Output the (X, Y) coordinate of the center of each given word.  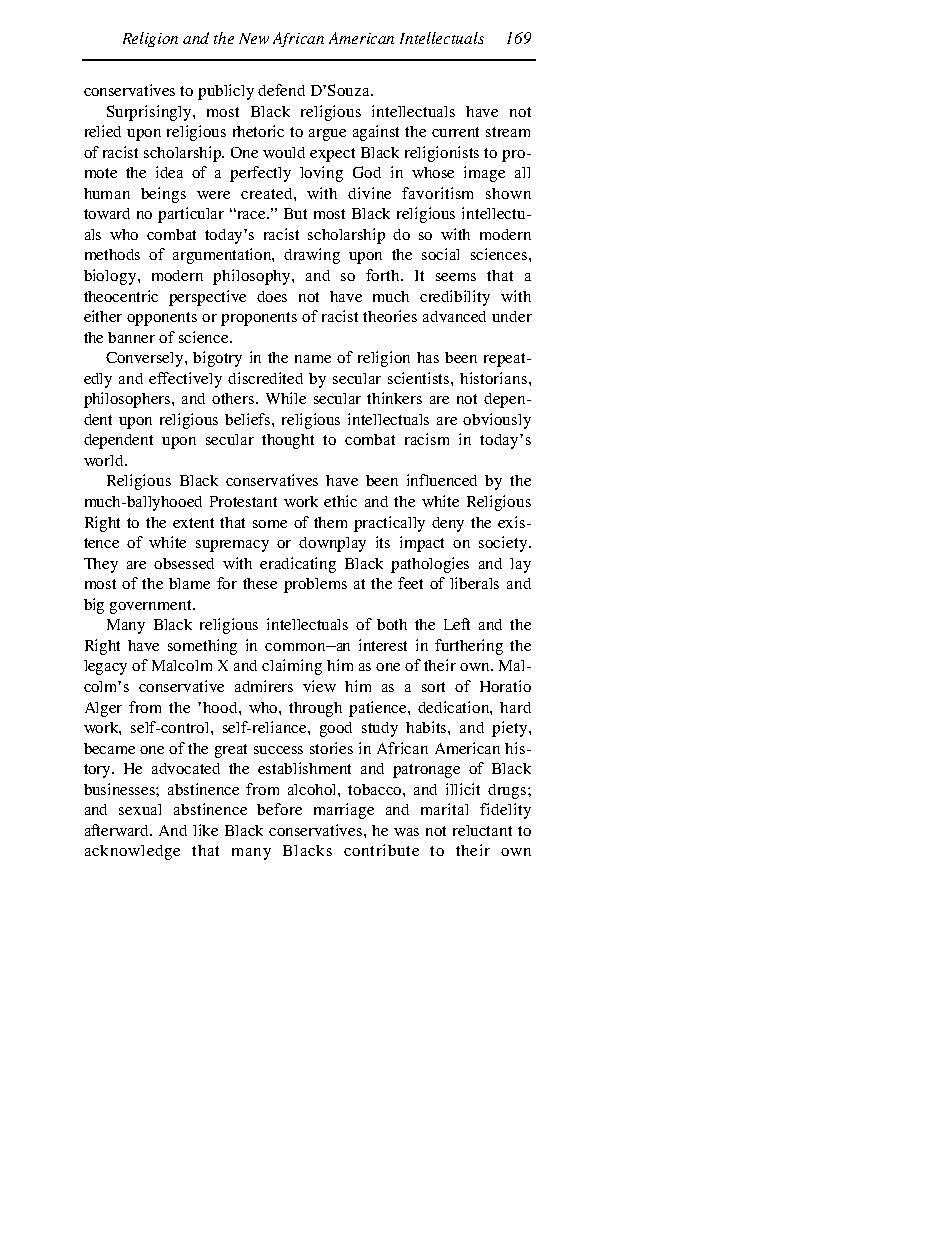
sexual (140, 809)
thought (288, 441)
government (152, 607)
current (455, 132)
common (296, 647)
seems (456, 277)
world (105, 460)
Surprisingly (150, 113)
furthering (469, 647)
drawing (312, 256)
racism (427, 439)
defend (281, 90)
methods (112, 254)
